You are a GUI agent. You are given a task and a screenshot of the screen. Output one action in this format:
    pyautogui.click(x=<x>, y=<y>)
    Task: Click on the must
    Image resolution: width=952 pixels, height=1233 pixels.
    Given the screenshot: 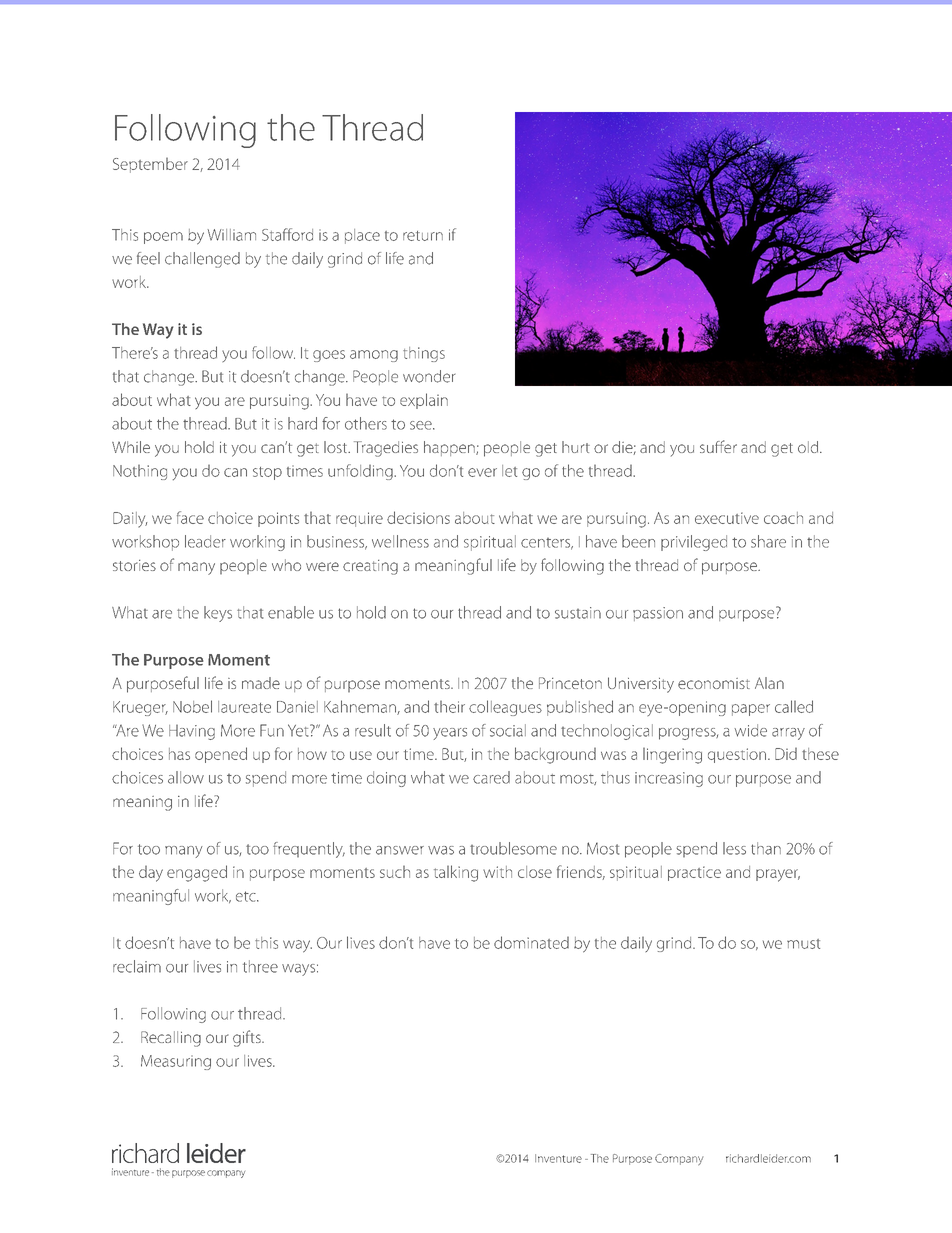 What is the action you would take?
    pyautogui.click(x=803, y=944)
